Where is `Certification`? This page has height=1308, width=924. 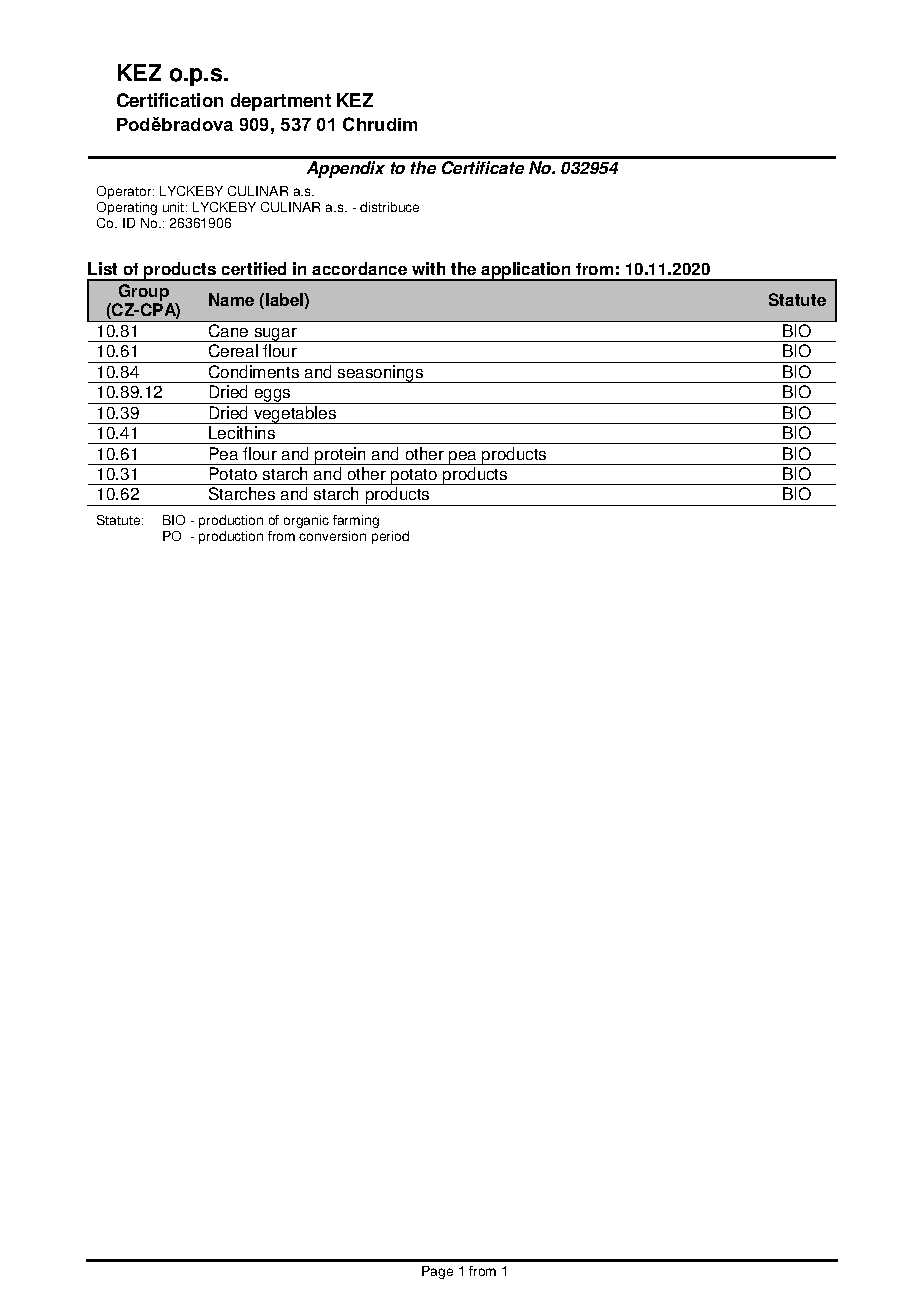
Certification is located at coordinates (170, 100).
